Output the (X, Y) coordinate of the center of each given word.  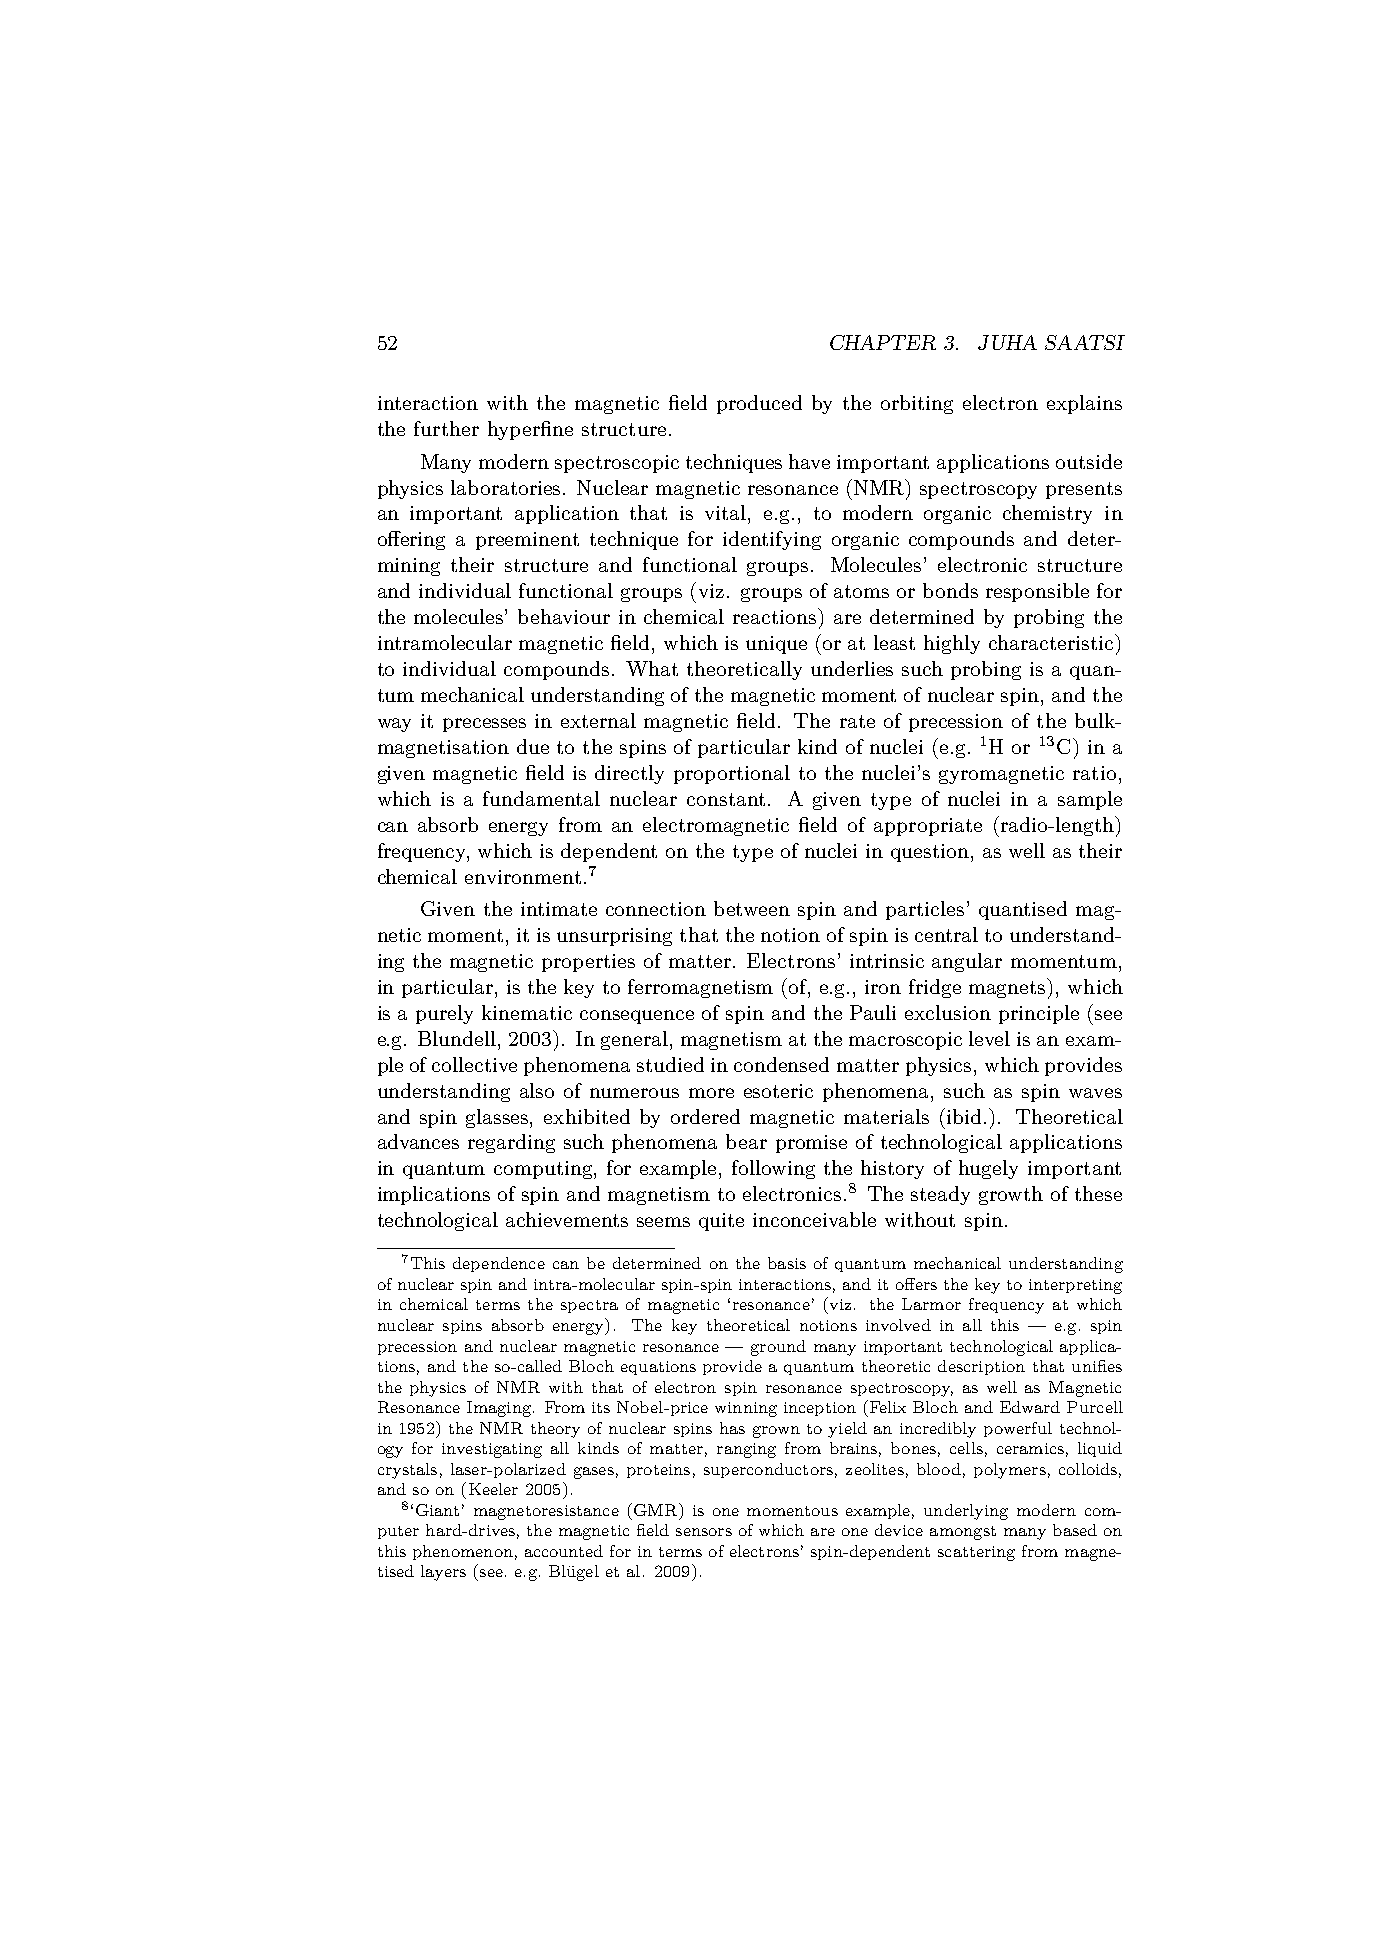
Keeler (493, 1489)
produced (759, 404)
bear (746, 1141)
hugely (988, 1169)
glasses (498, 1118)
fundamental (541, 798)
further (446, 428)
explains (1084, 404)
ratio (1094, 773)
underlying (966, 1512)
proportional (732, 774)
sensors (704, 1532)
